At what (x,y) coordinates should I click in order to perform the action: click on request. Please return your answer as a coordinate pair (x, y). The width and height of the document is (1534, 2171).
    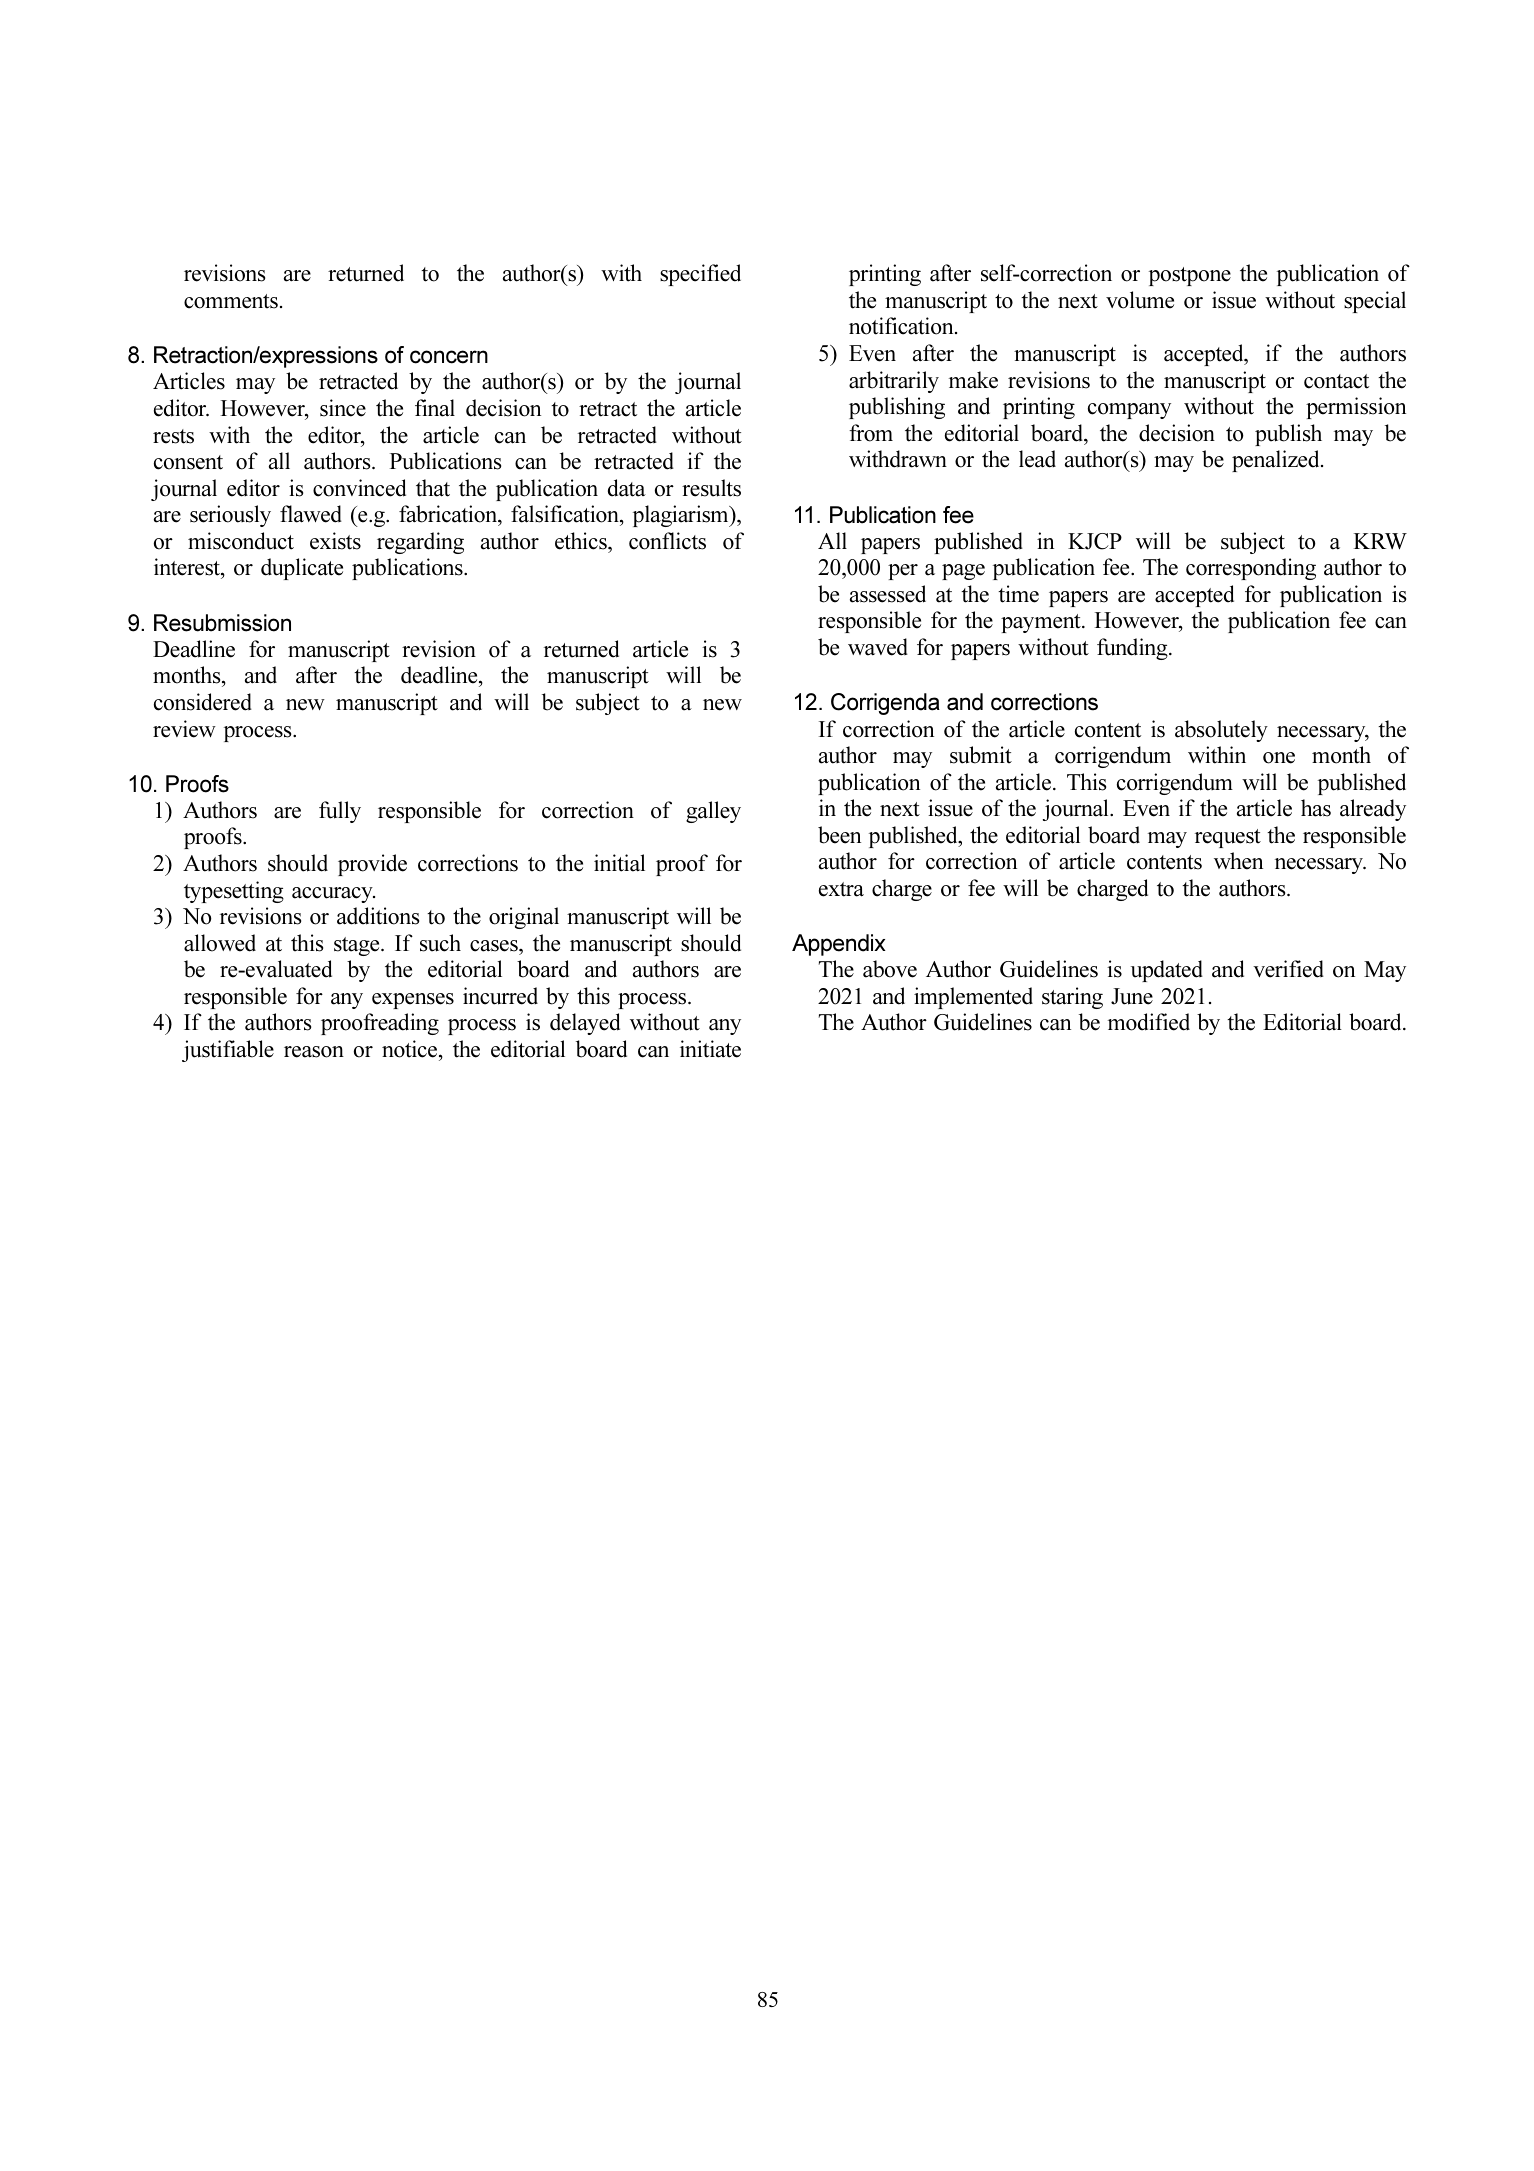
    Looking at the image, I should click on (1228, 838).
